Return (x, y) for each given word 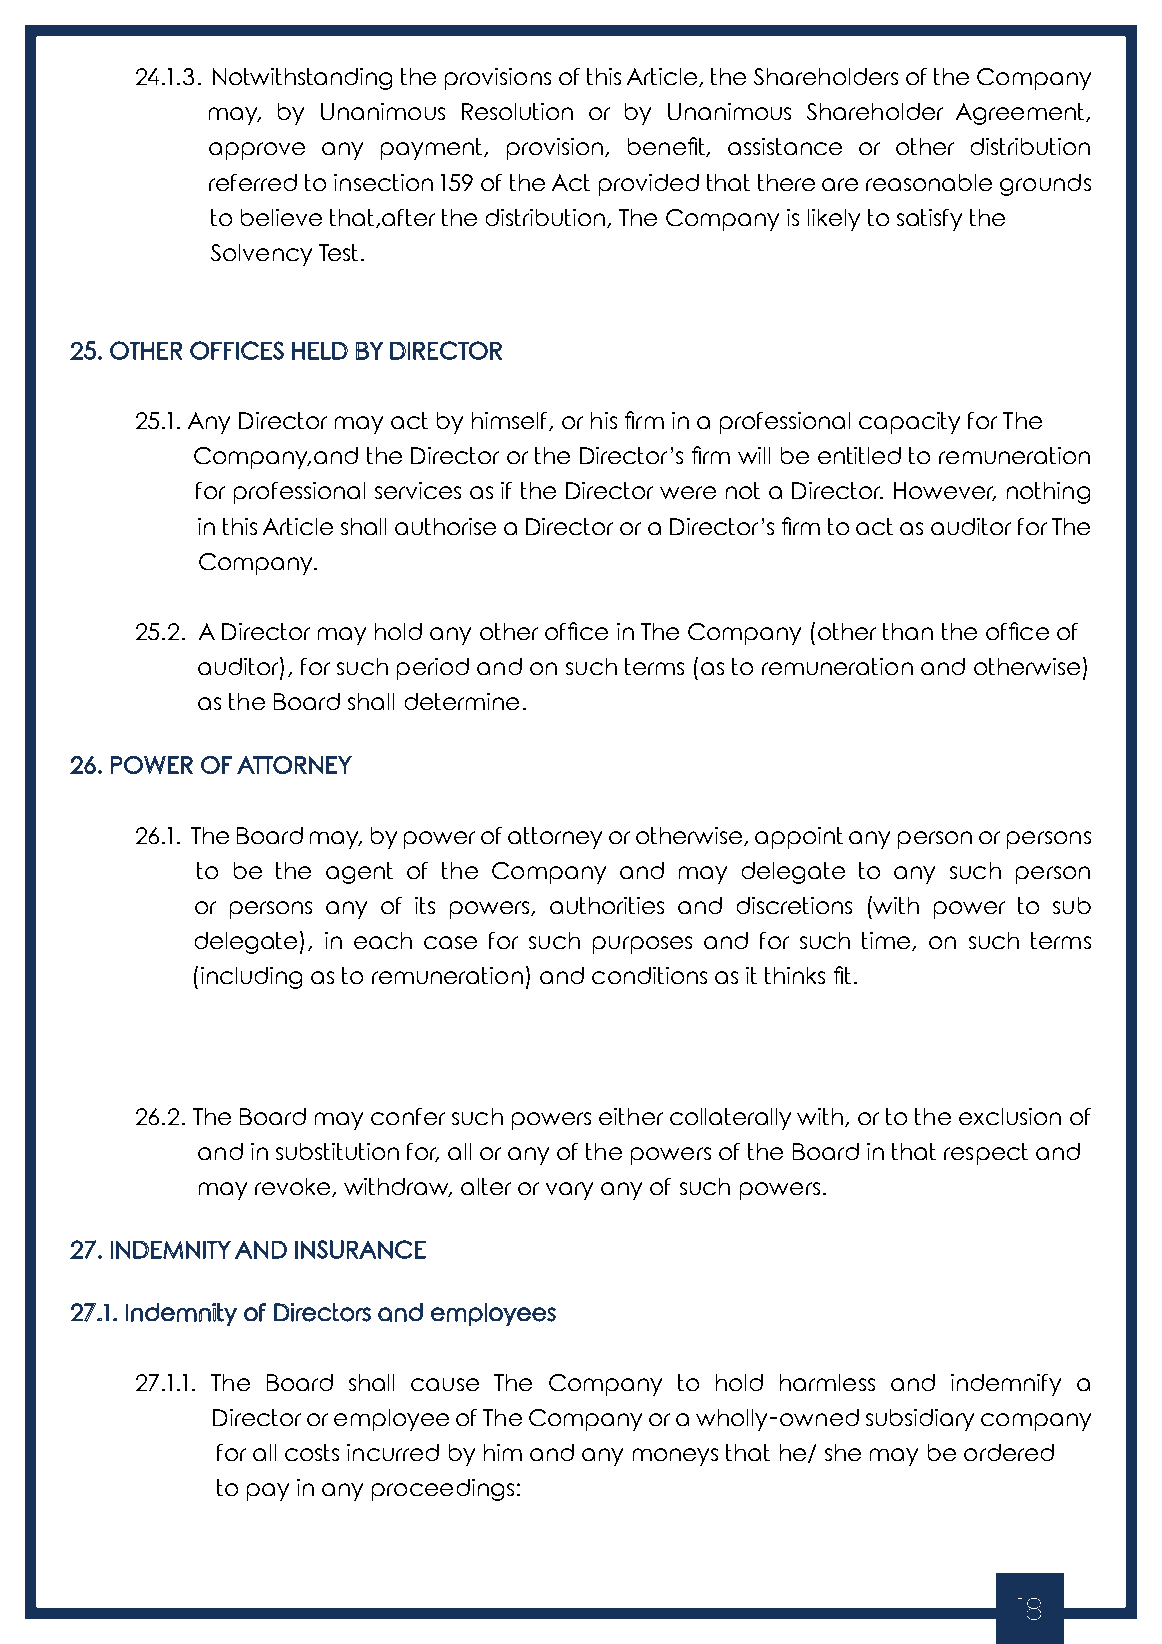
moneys (675, 1457)
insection (383, 182)
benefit (668, 147)
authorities (607, 905)
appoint (799, 838)
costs (312, 1452)
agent (359, 873)
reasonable (929, 182)
